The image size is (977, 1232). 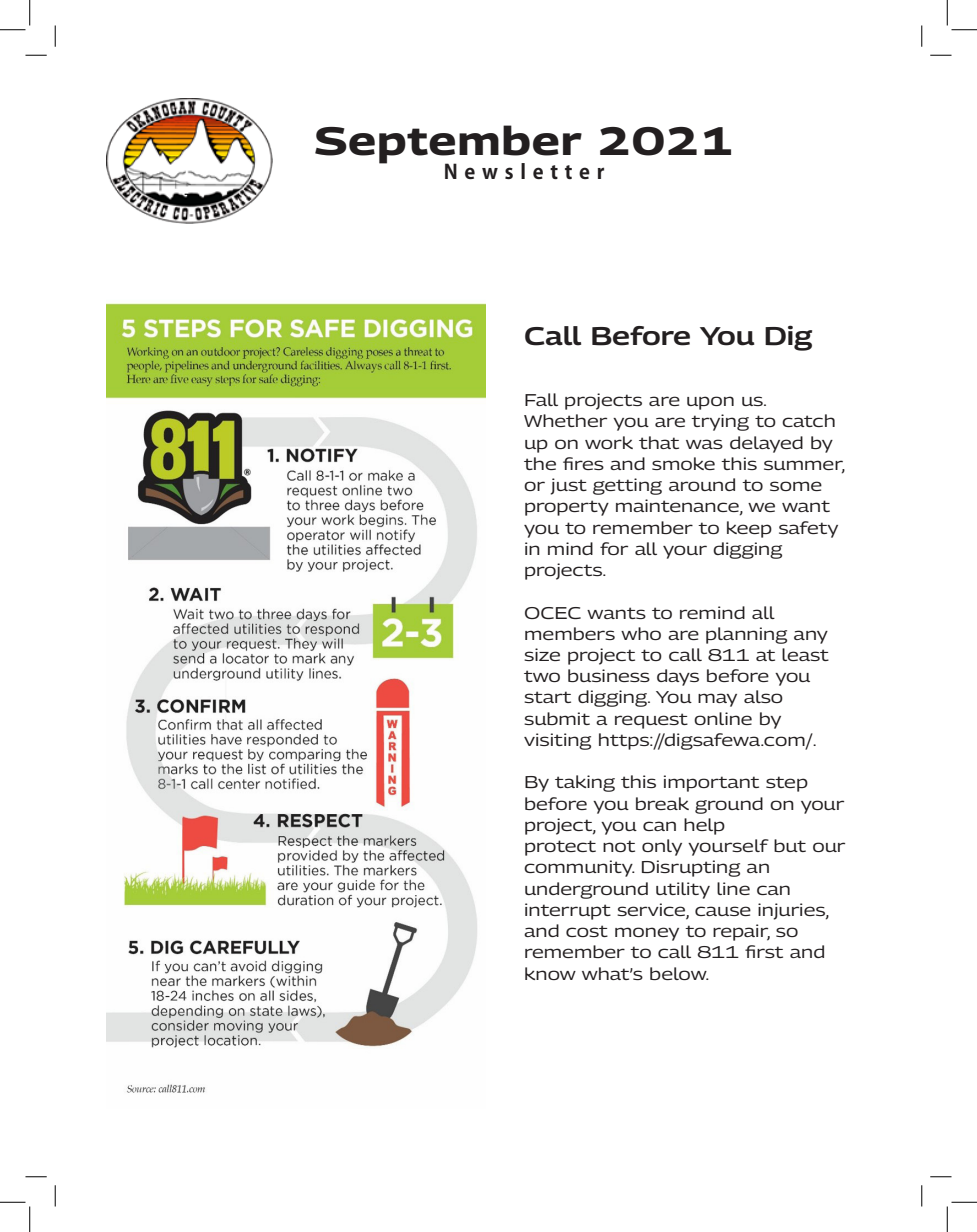 I want to click on getting, so click(x=627, y=486).
